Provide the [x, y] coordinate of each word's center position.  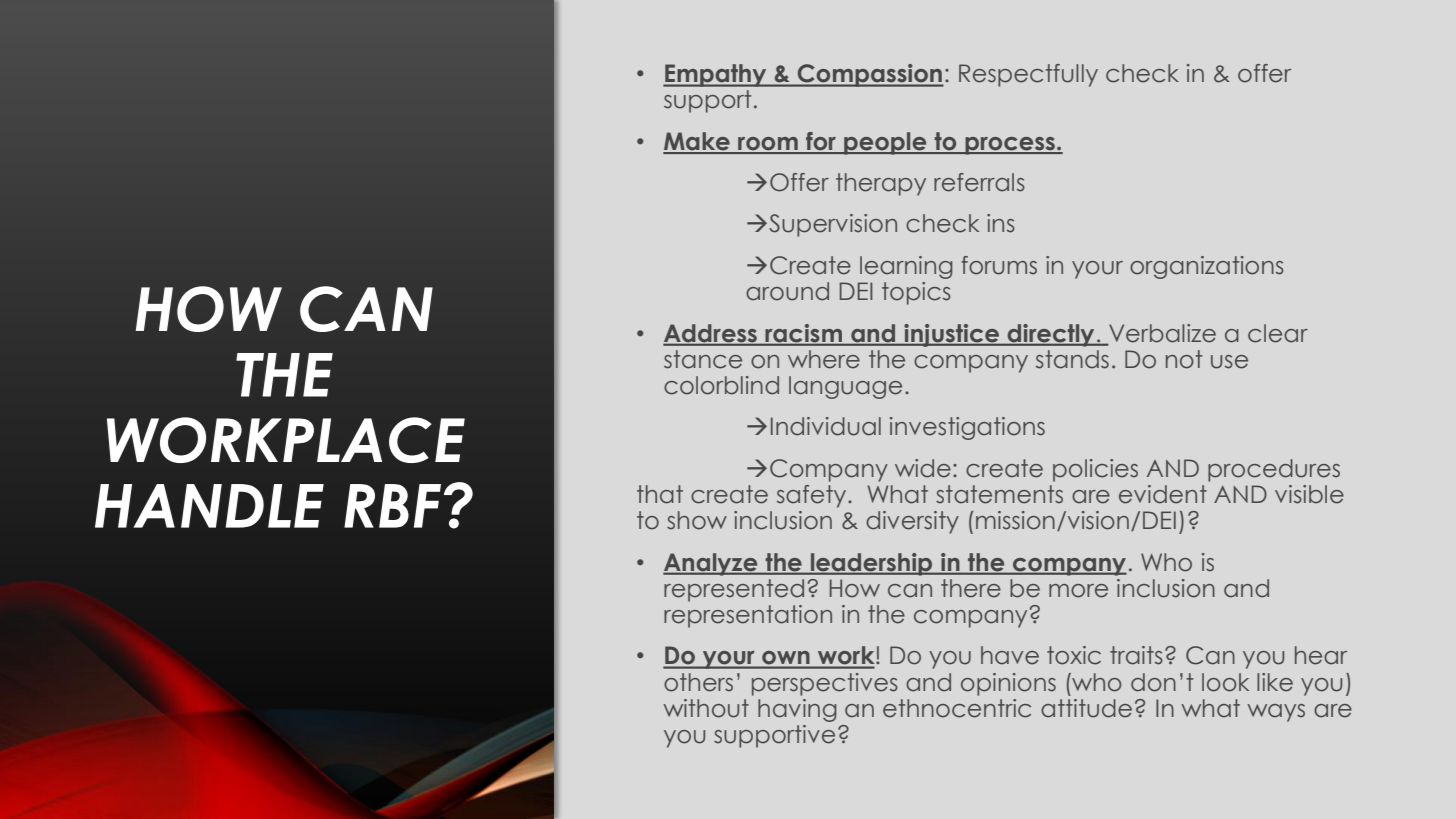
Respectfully [1028, 75]
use [1229, 362]
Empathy [716, 75]
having [797, 710]
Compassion [870, 75]
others [698, 682]
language [845, 387]
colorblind [721, 385]
